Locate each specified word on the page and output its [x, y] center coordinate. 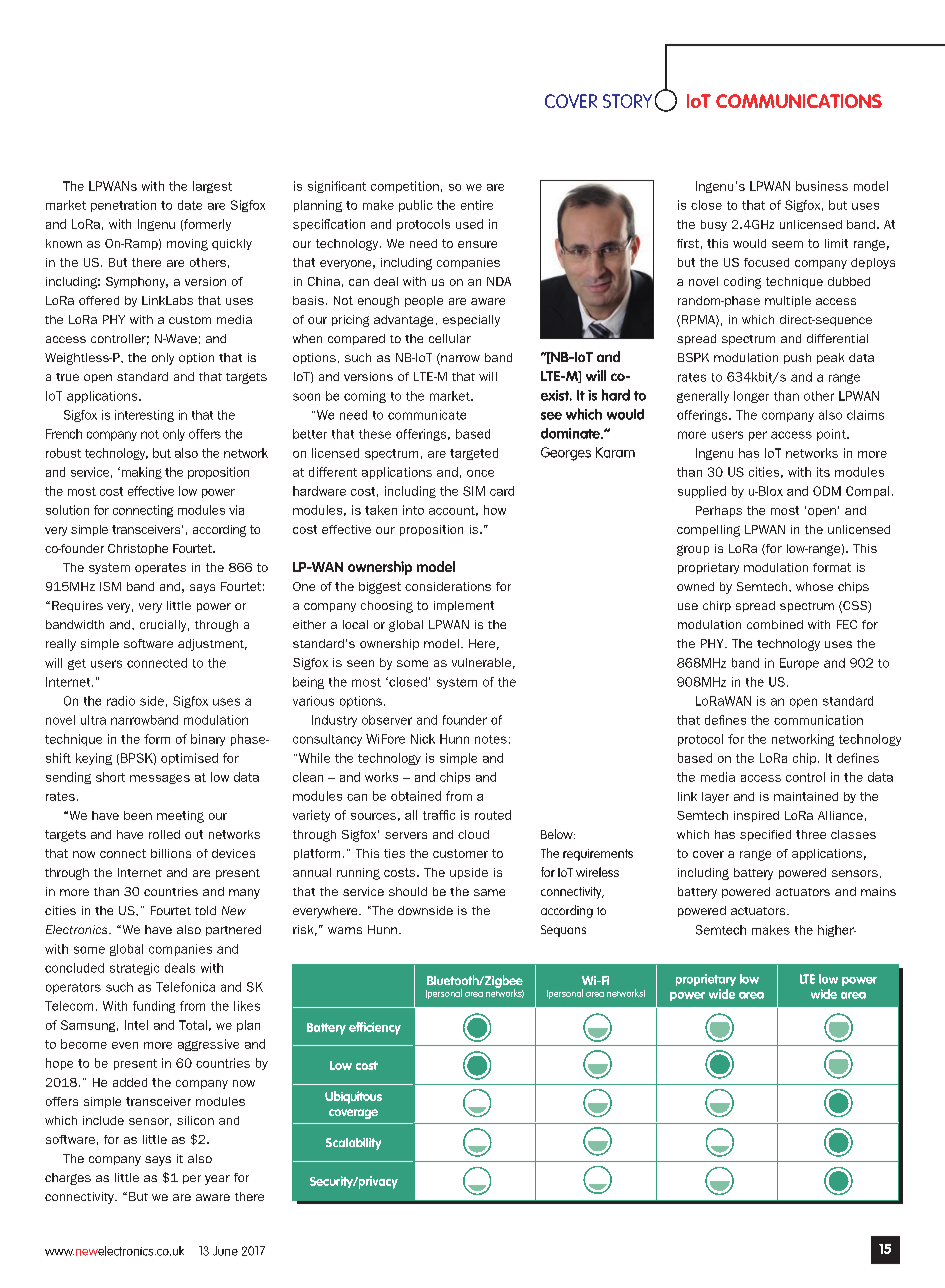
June [225, 1251]
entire [477, 205]
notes [491, 739]
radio [121, 701]
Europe [799, 664]
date [190, 205]
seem [787, 244]
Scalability [353, 1144]
